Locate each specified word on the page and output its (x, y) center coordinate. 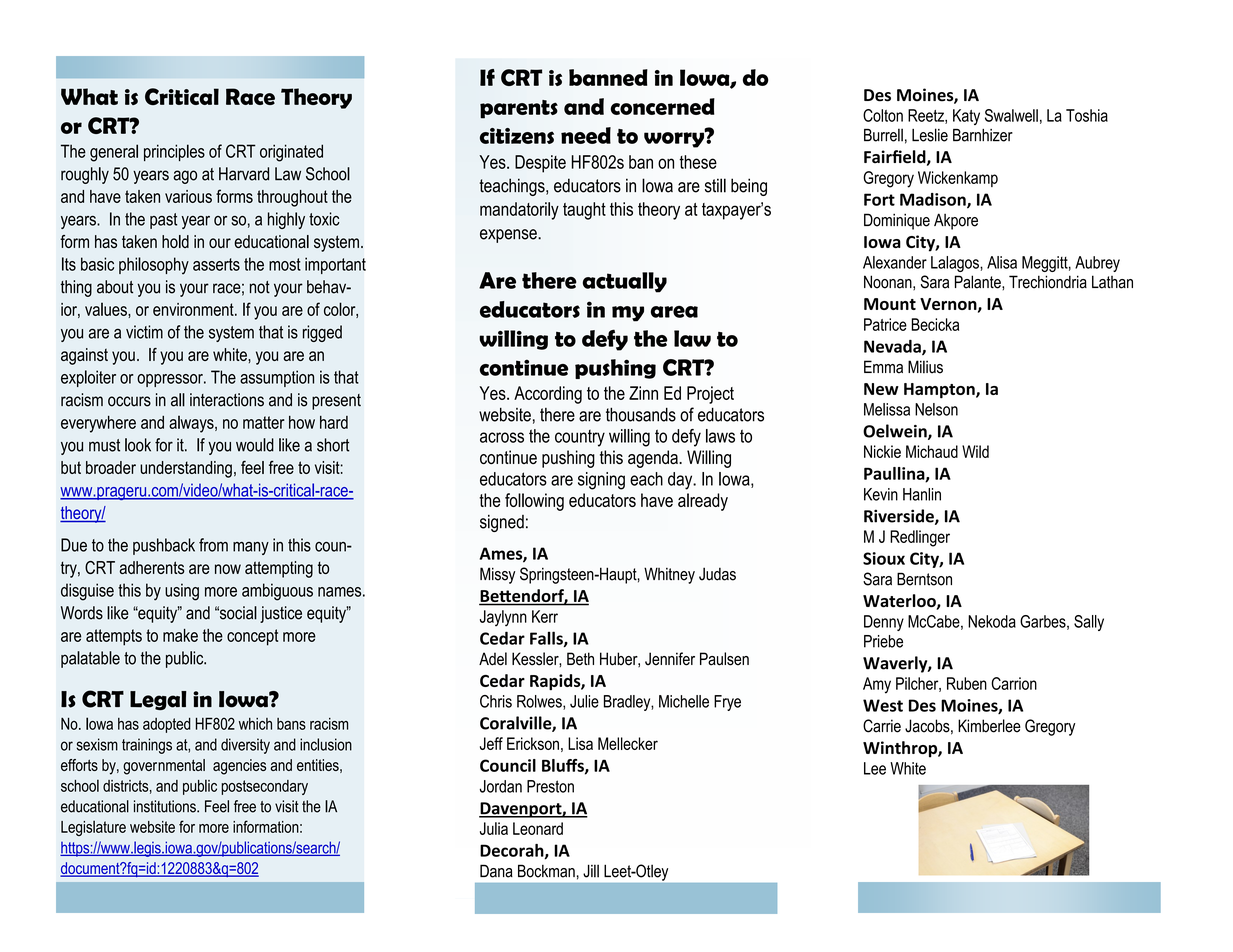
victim (144, 332)
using (182, 592)
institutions (166, 806)
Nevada (893, 347)
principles (174, 152)
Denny (884, 623)
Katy (966, 117)
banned (608, 77)
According (548, 395)
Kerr (545, 616)
